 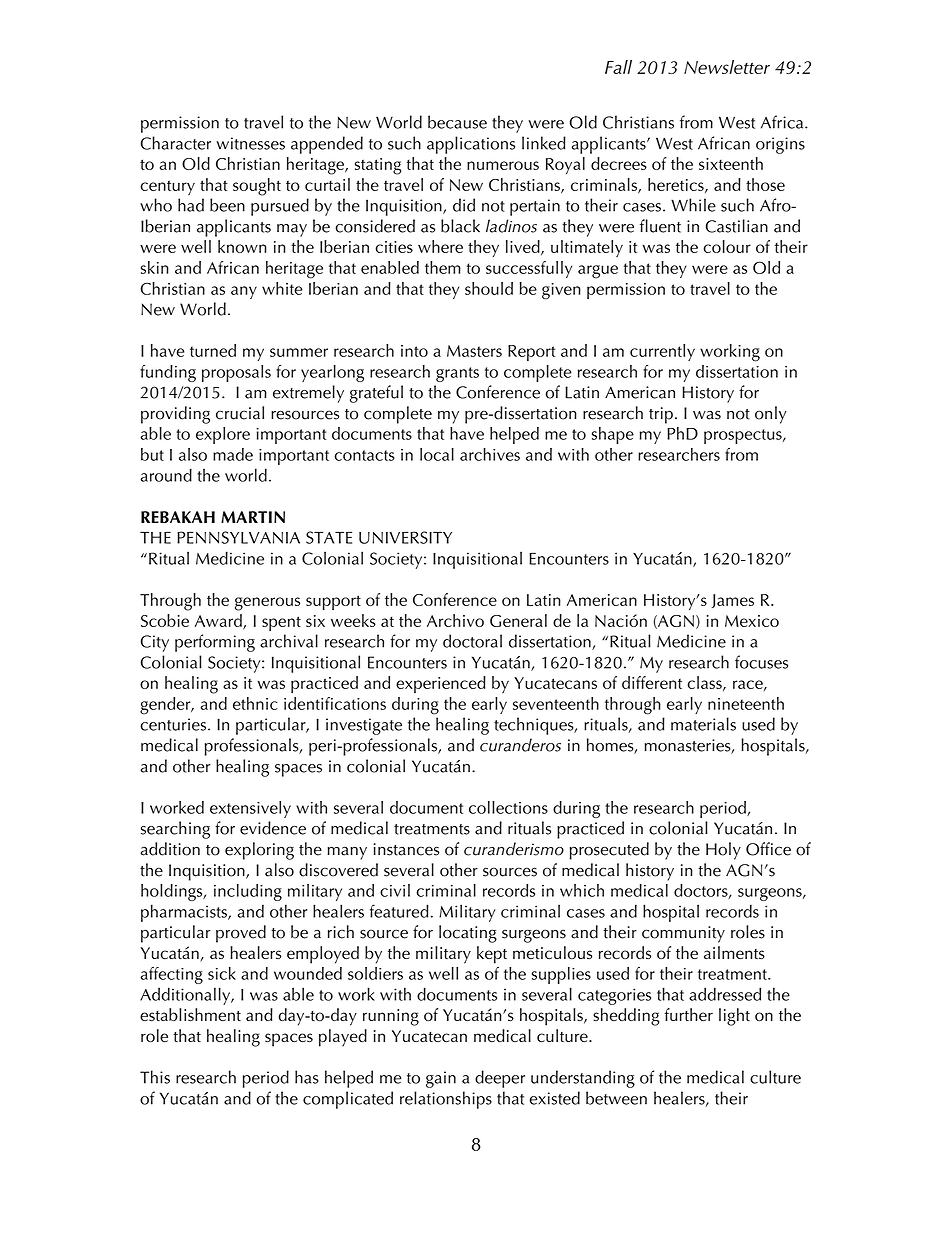 I want to click on This, so click(x=155, y=1077).
